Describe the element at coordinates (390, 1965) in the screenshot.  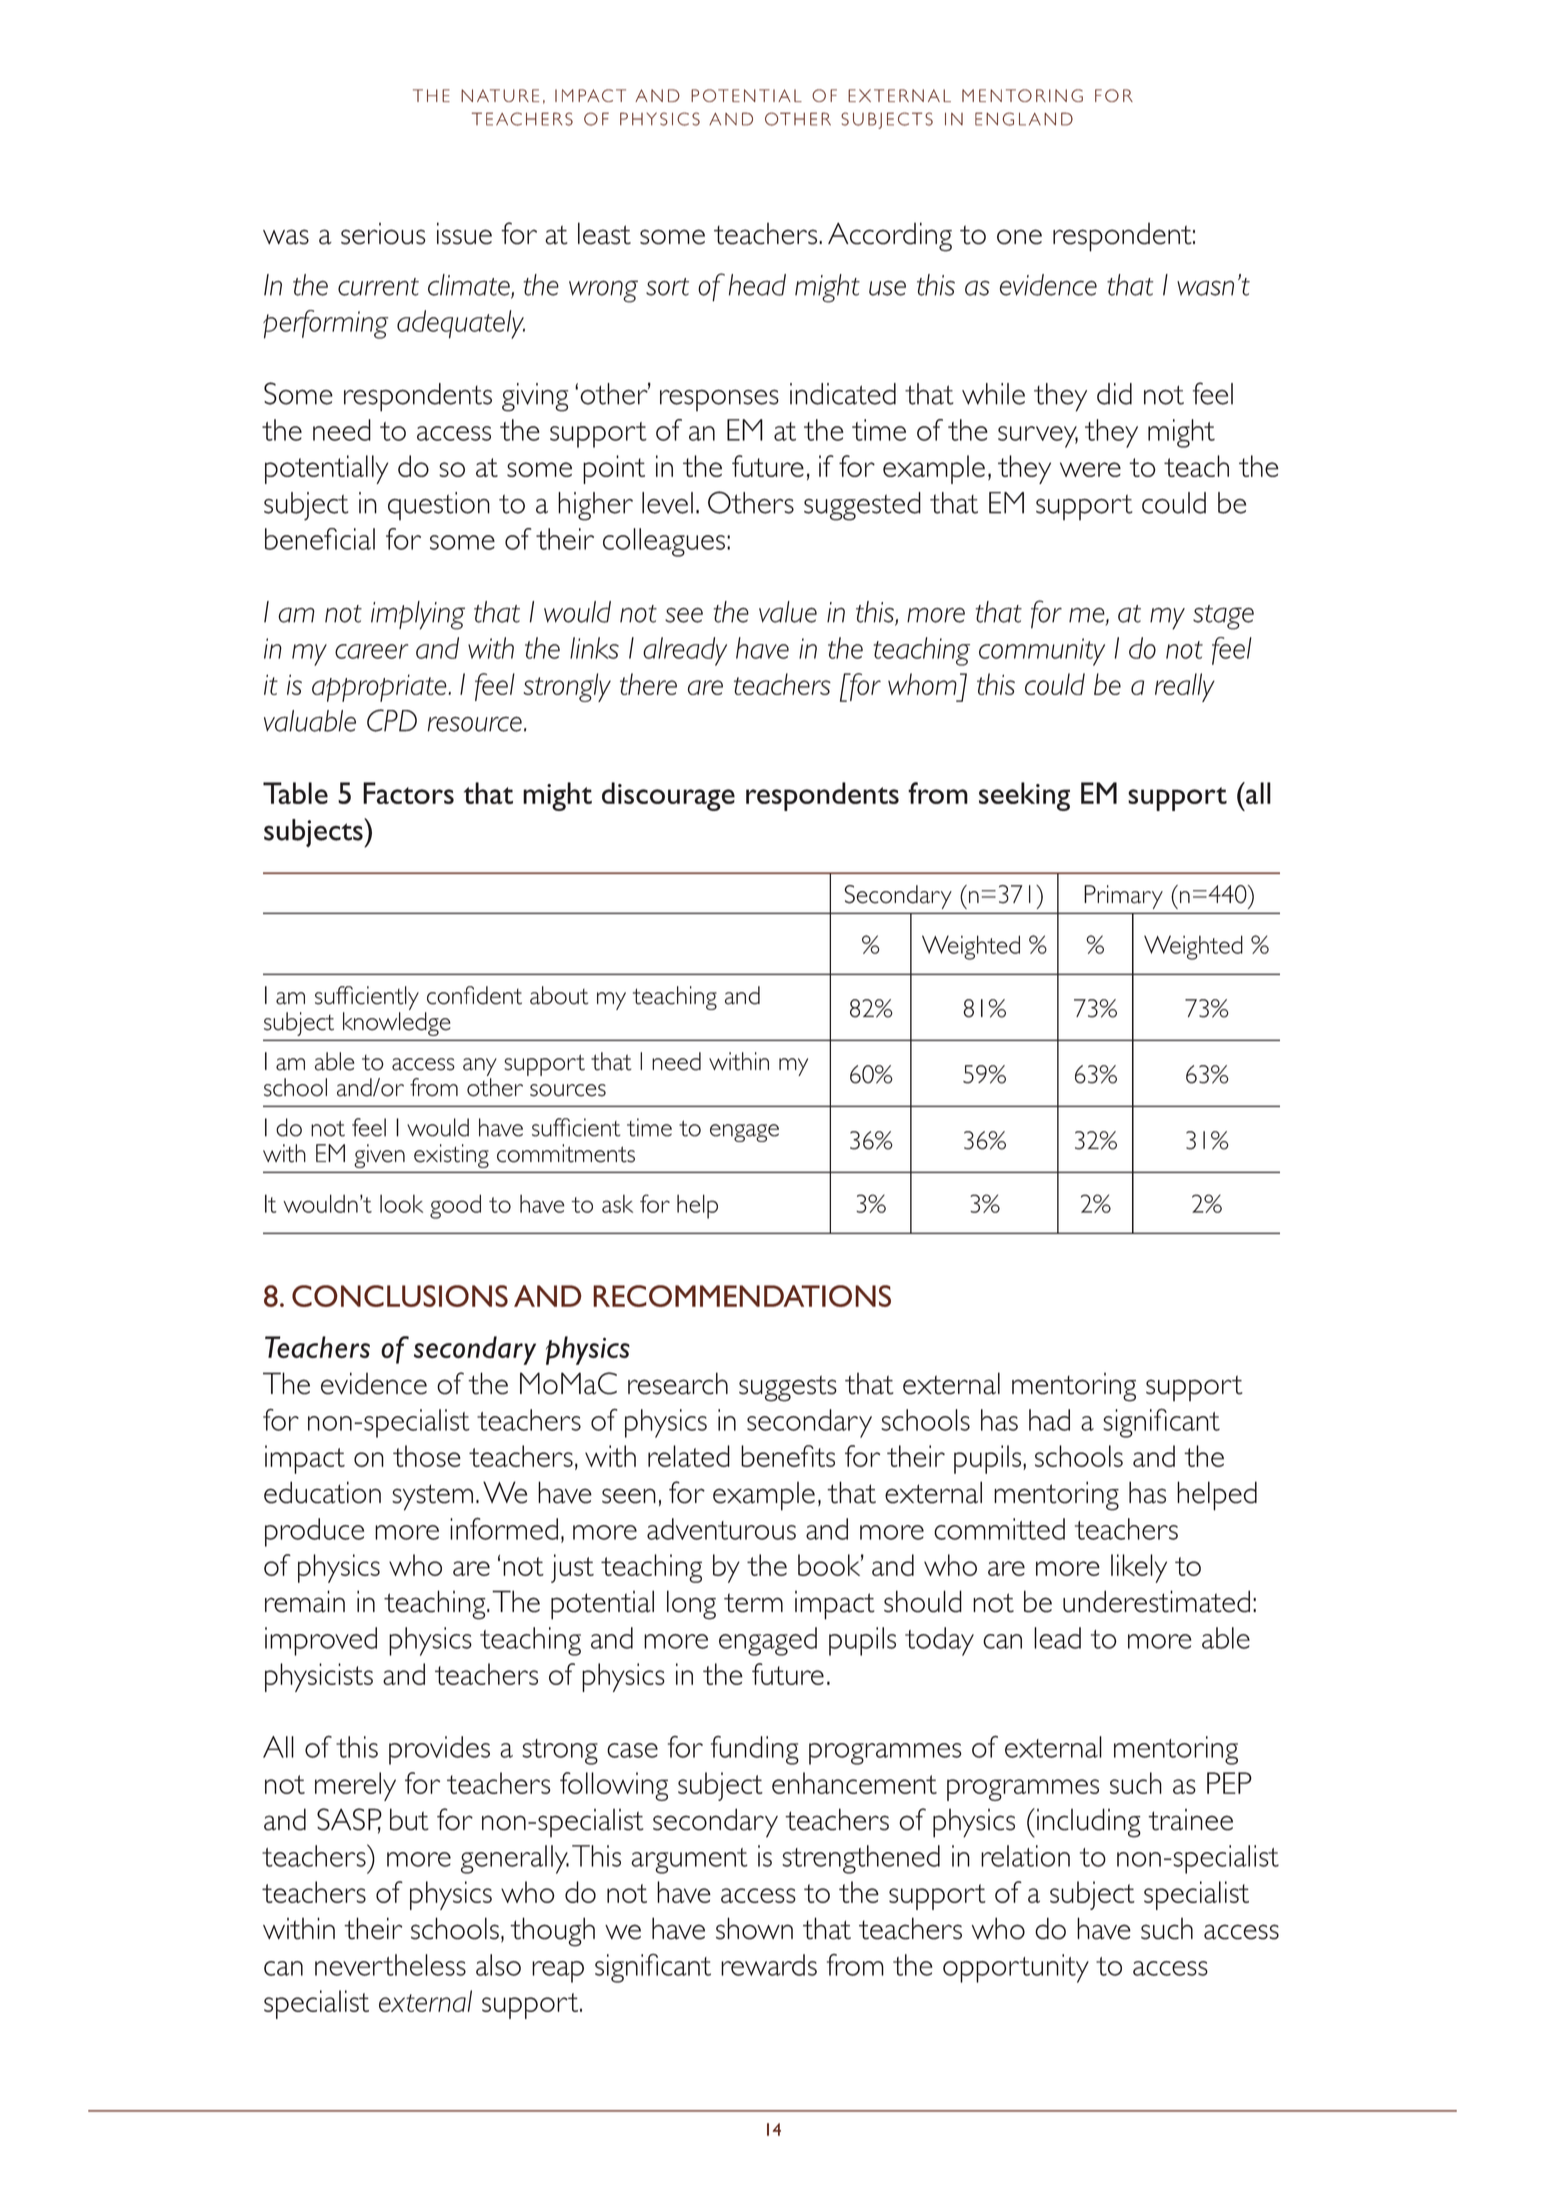
I see `nevertheless` at that location.
